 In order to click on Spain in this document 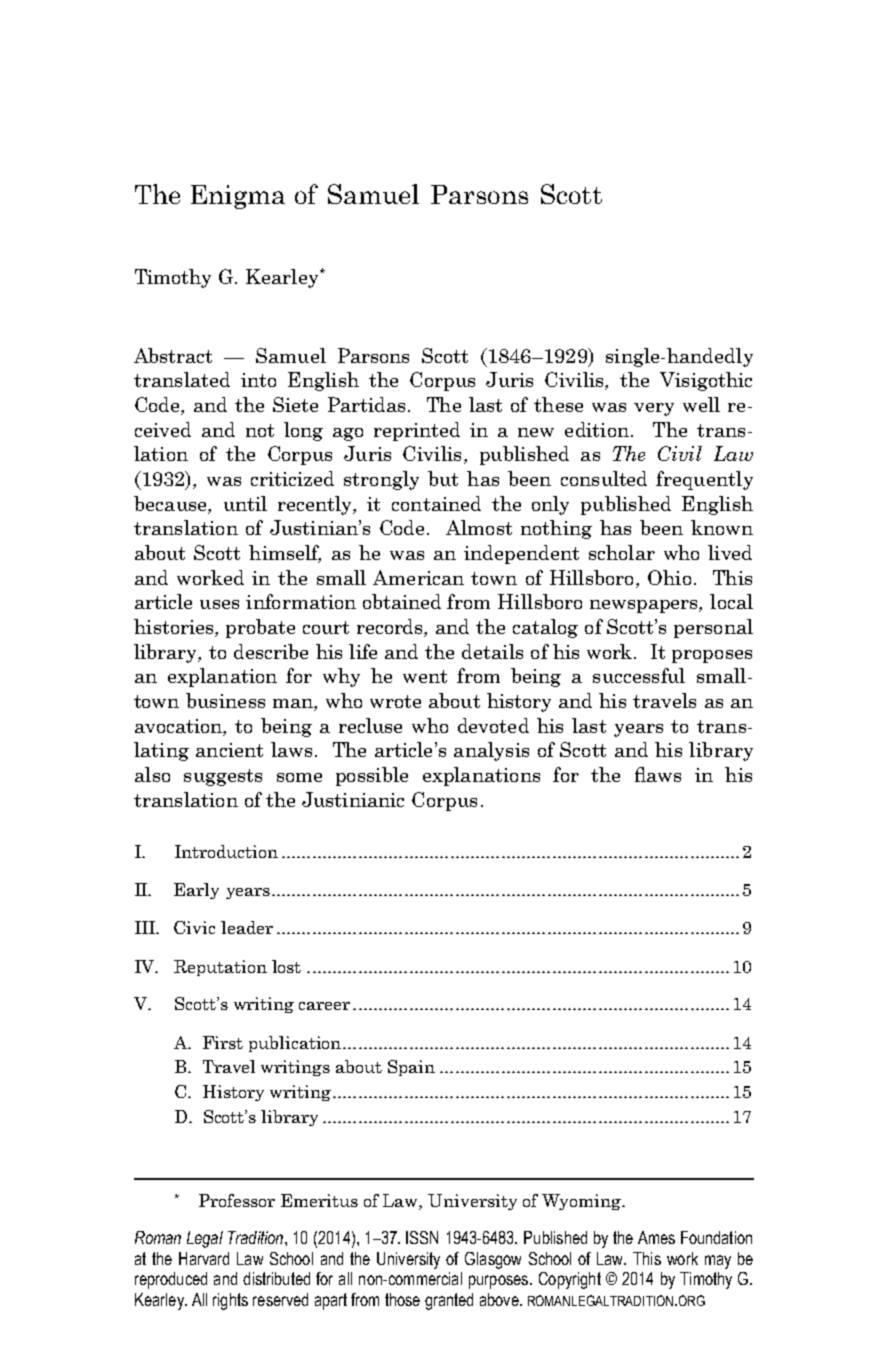, I will do `click(411, 1068)`.
